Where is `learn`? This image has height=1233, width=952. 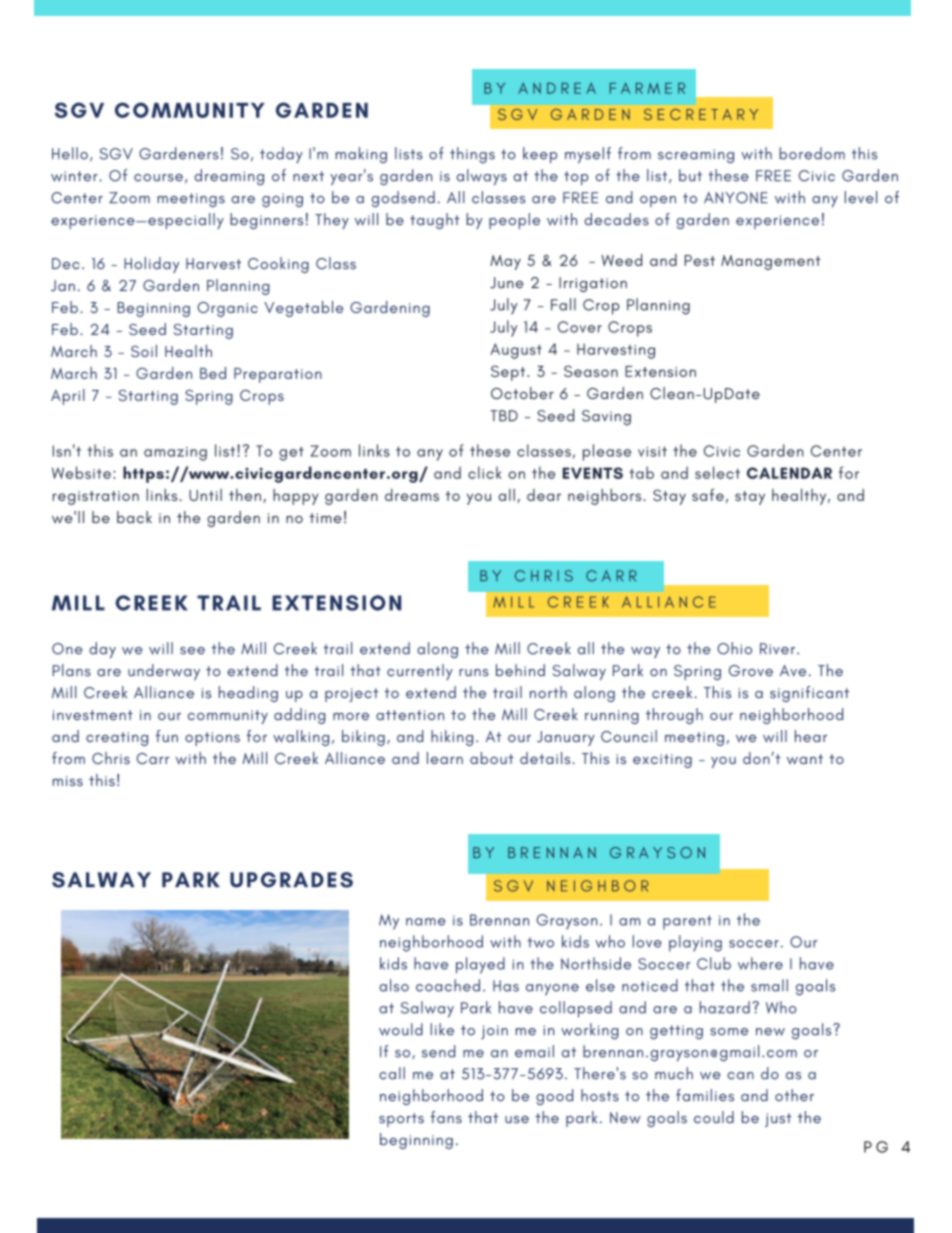 learn is located at coordinates (445, 758).
